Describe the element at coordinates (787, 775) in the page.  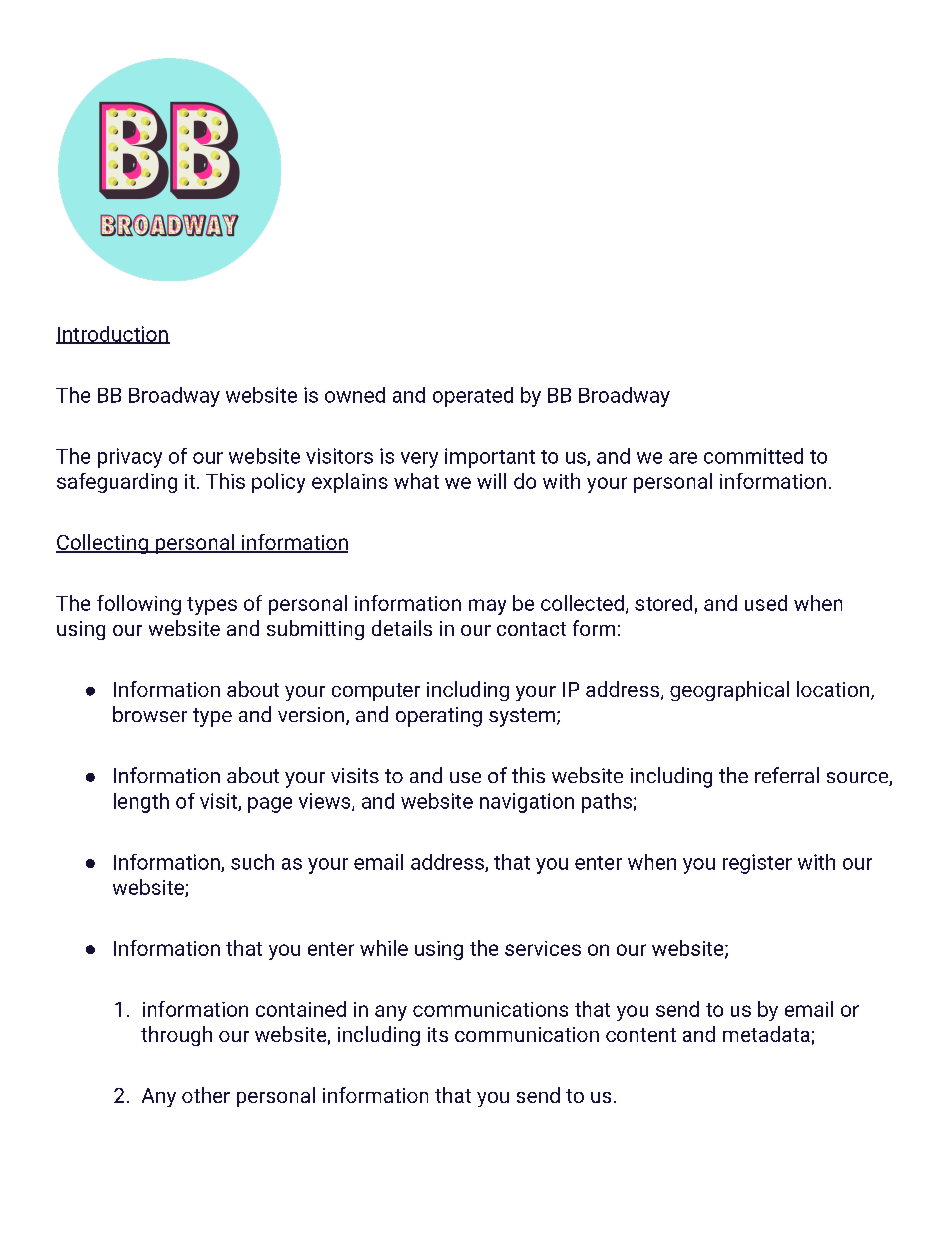
I see `referral` at that location.
